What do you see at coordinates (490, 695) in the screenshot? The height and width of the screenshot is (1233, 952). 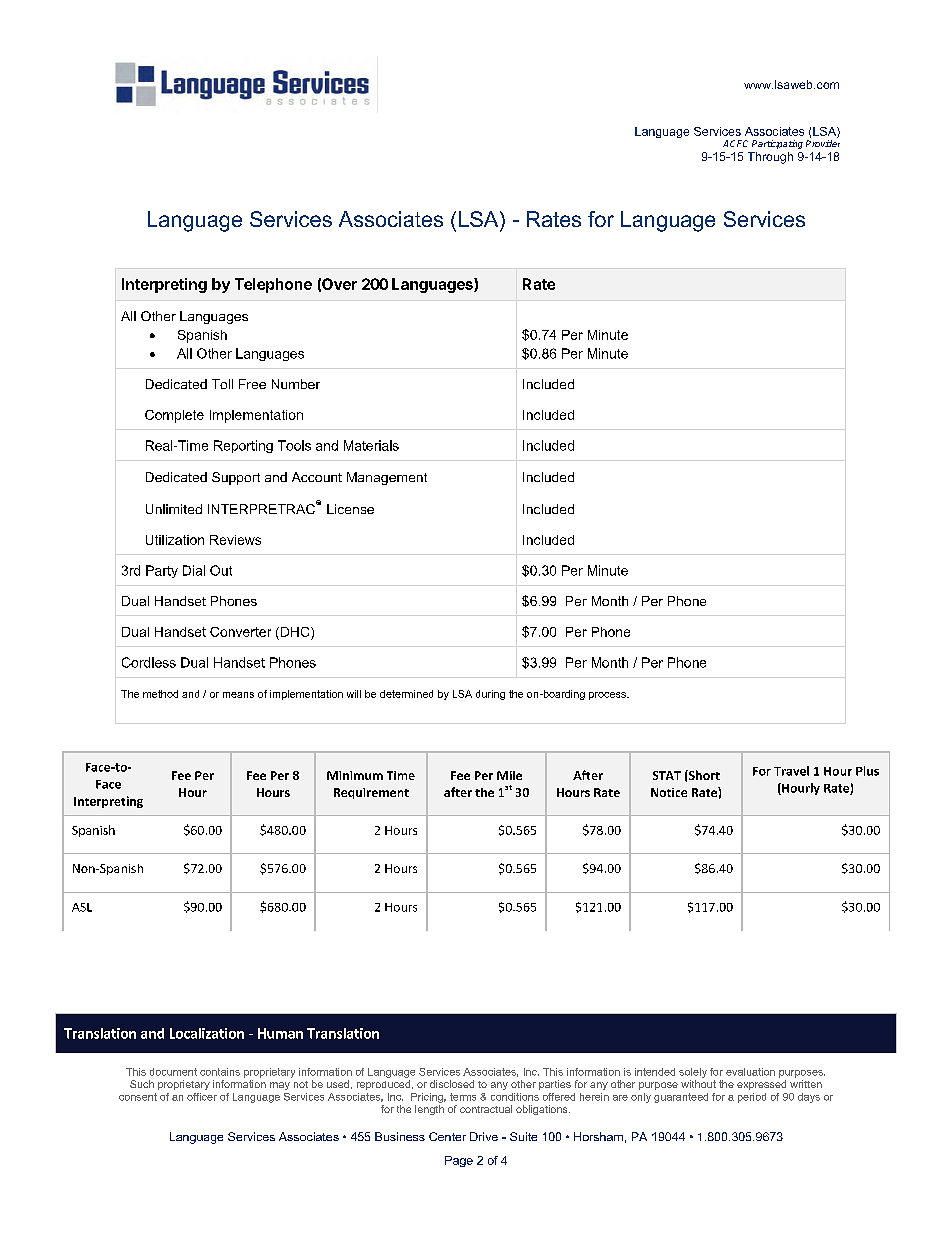 I see `during` at bounding box center [490, 695].
